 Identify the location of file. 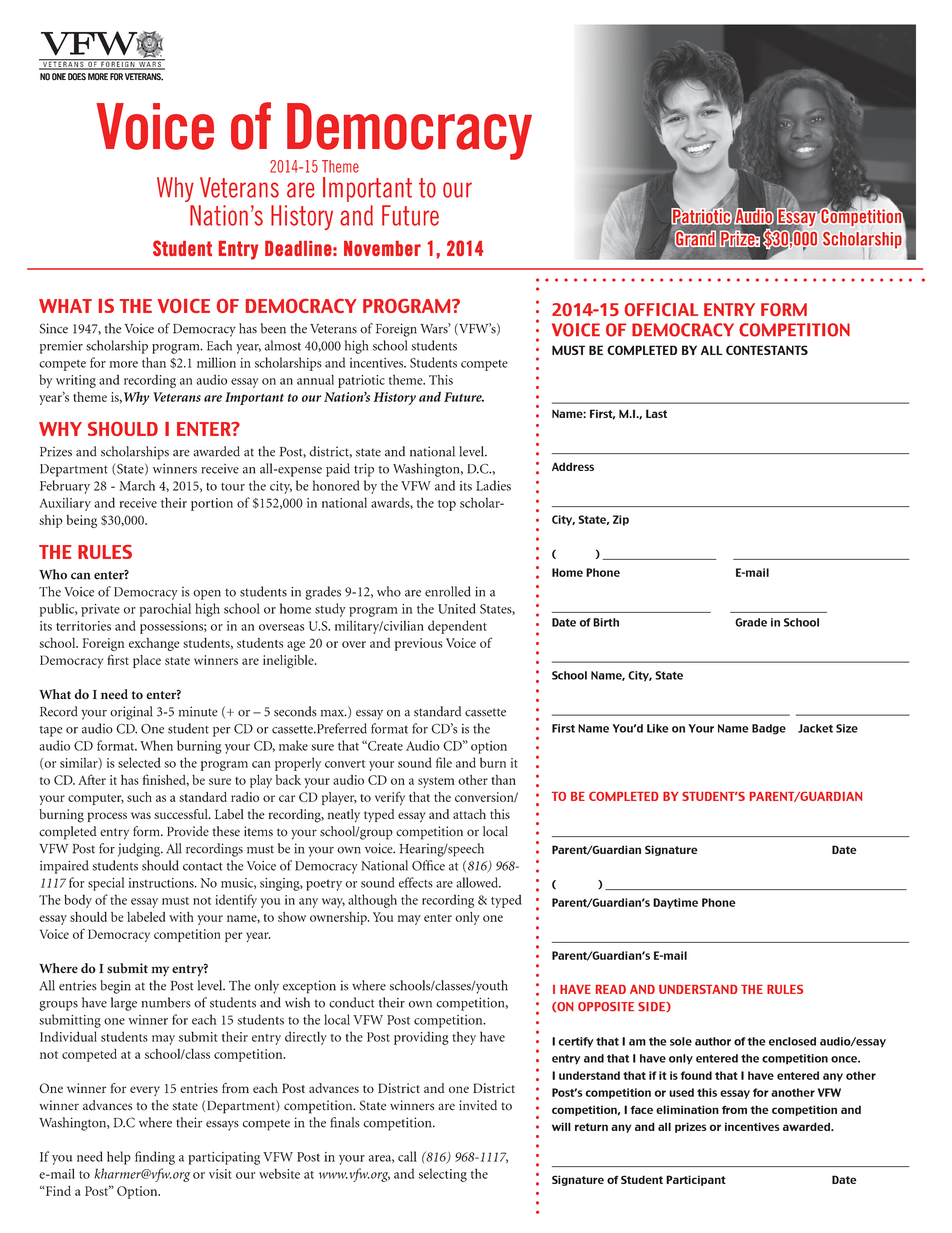
(444, 762).
